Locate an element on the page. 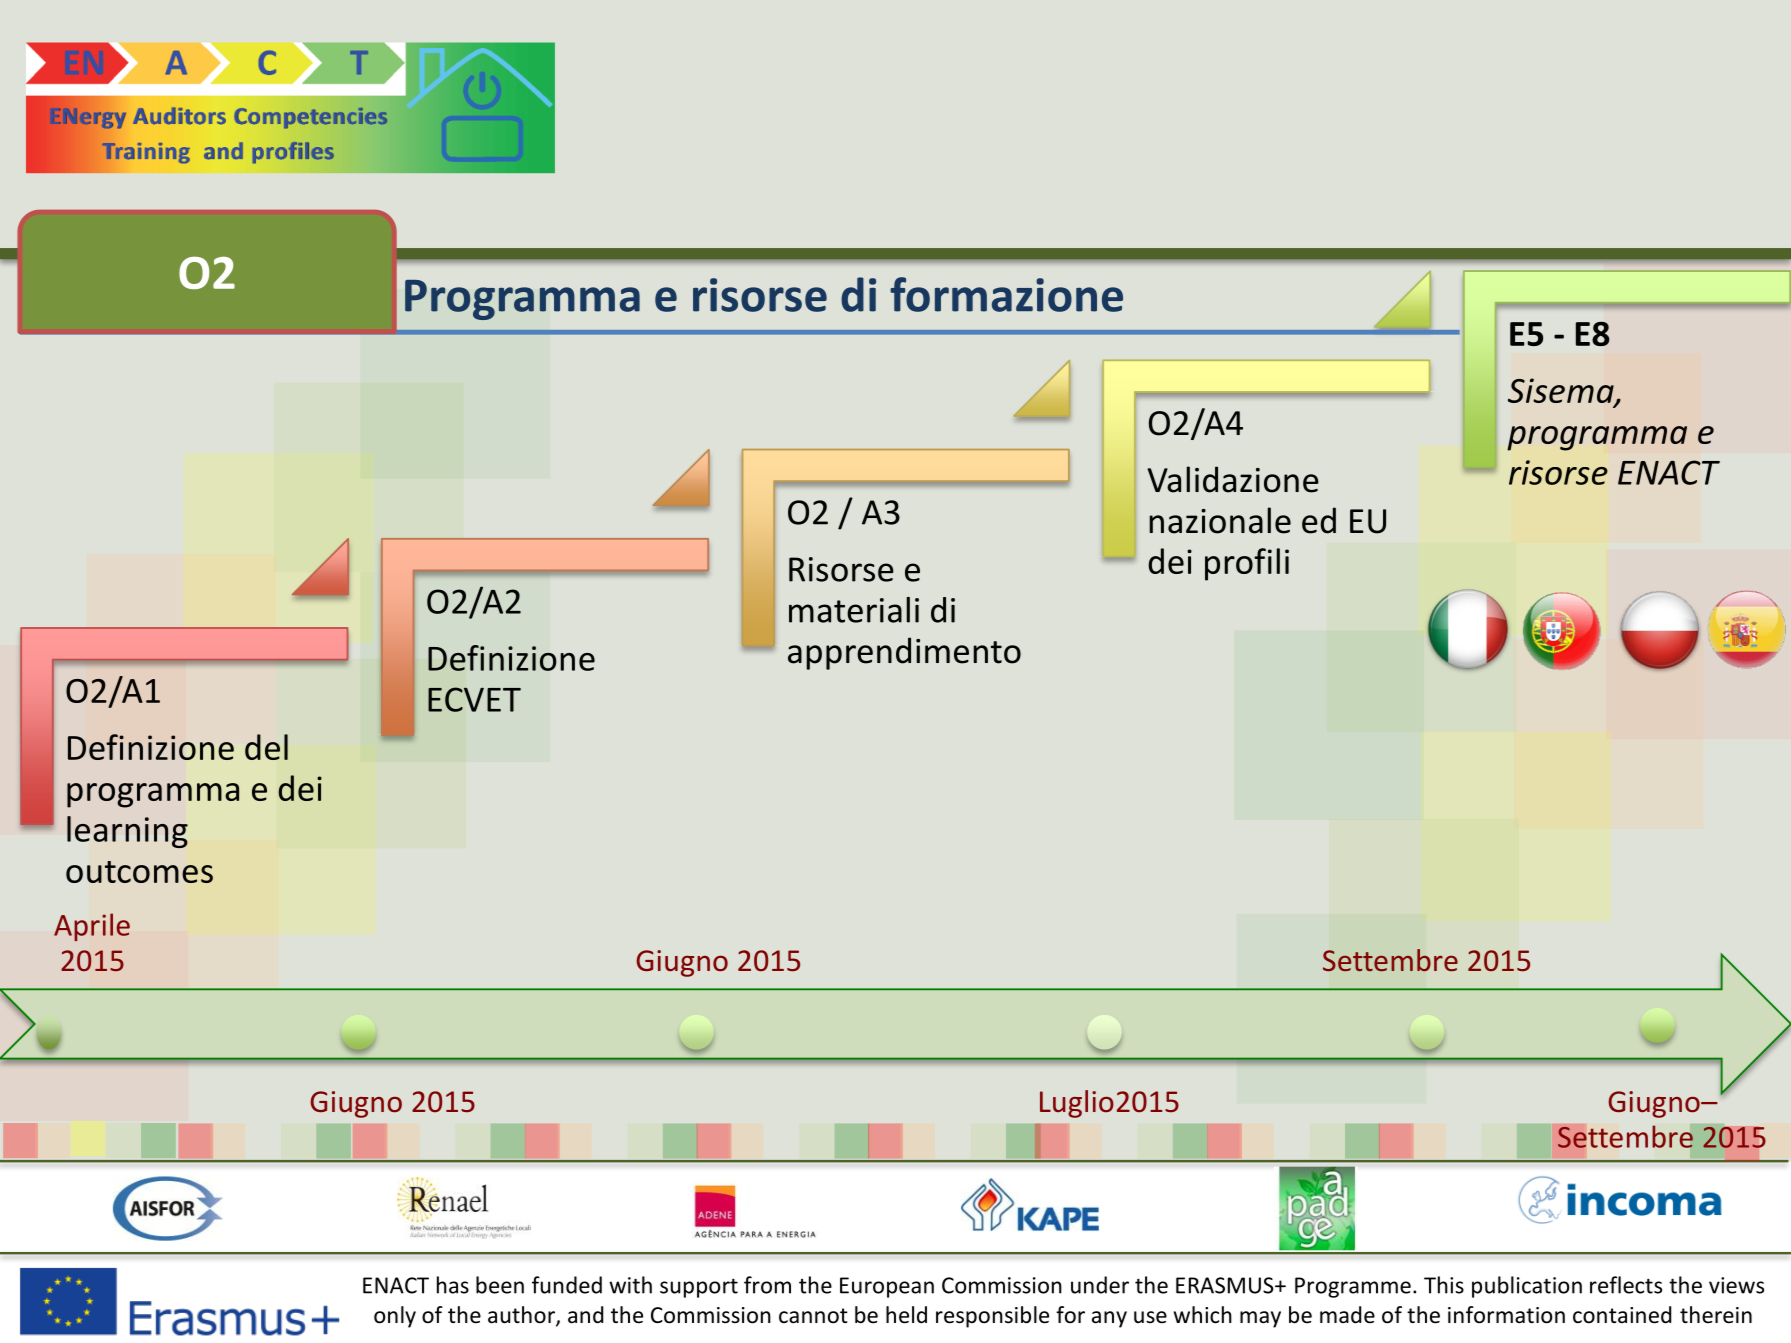  from is located at coordinates (767, 1285).
